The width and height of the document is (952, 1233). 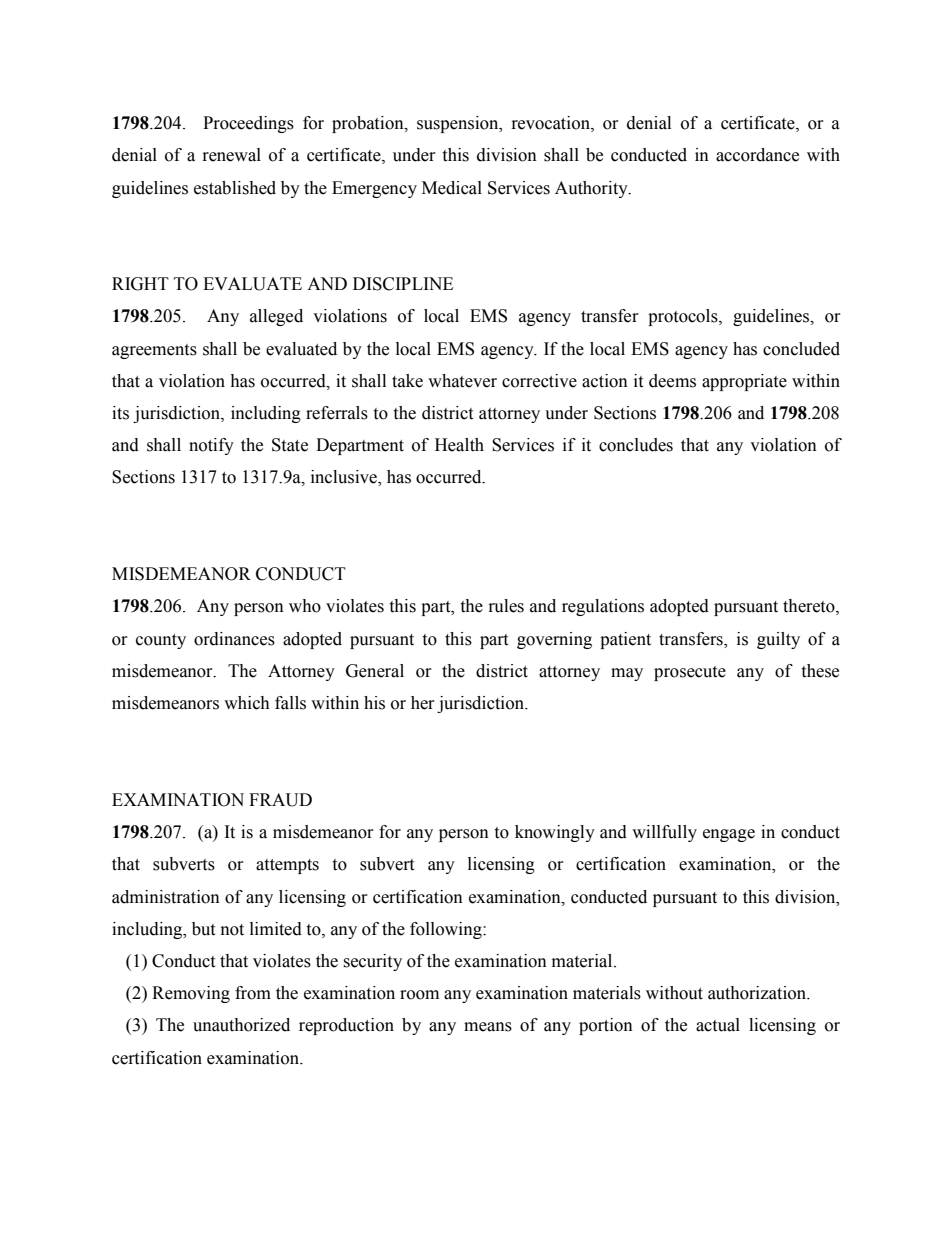 I want to click on accordance, so click(x=757, y=155).
